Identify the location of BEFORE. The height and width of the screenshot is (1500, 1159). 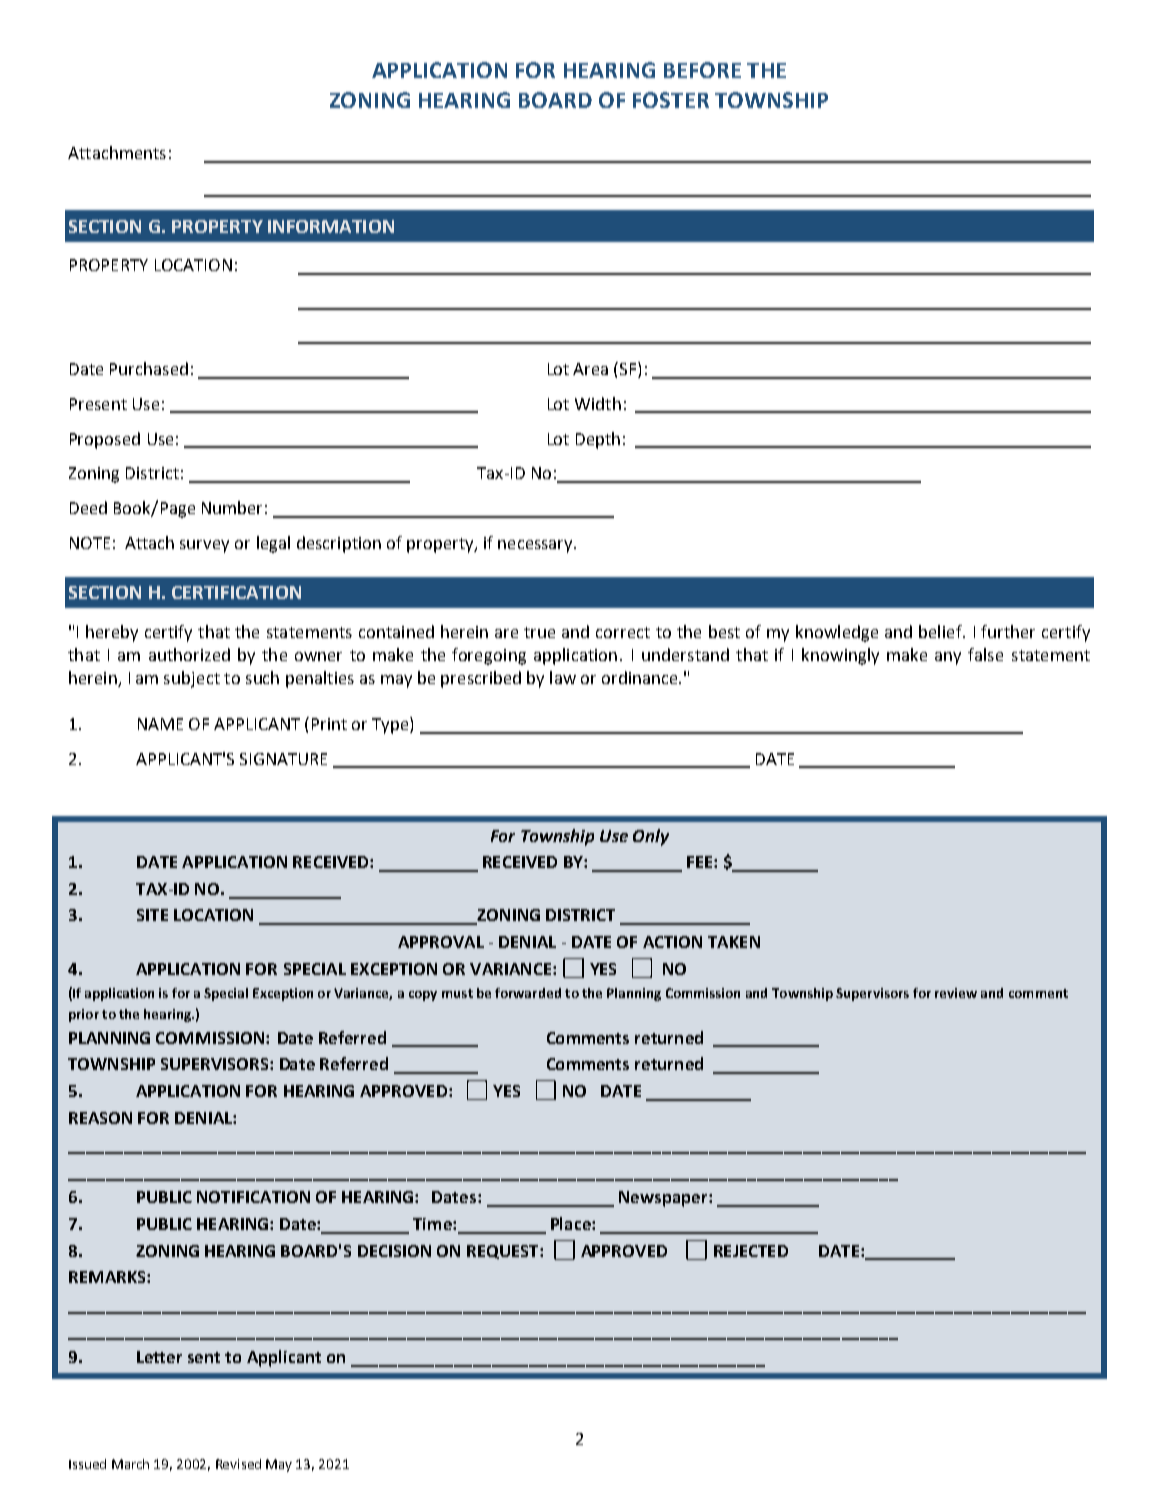
(702, 70).
